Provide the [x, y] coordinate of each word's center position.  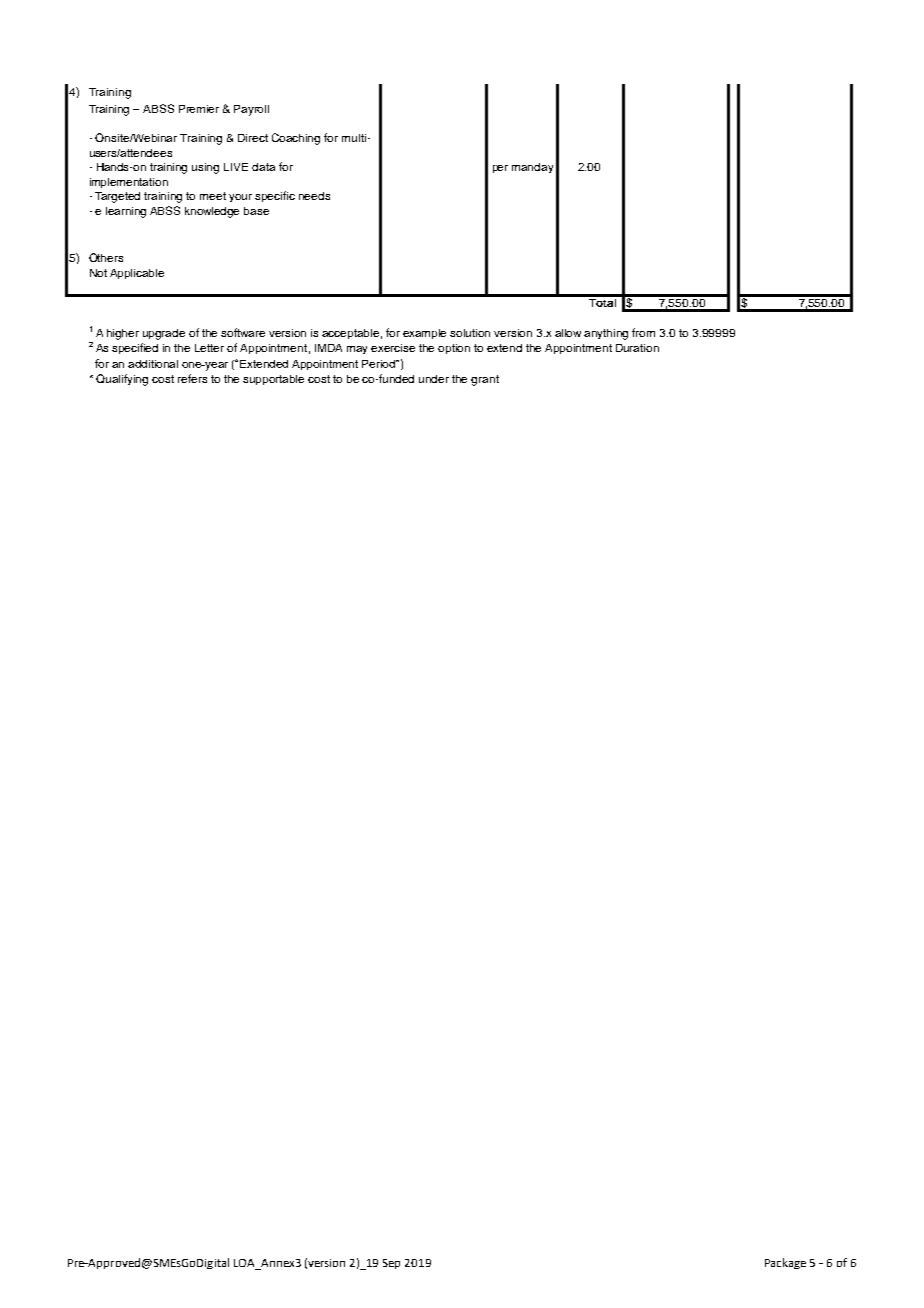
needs [314, 196]
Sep [391, 1264]
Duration [637, 348]
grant [485, 380]
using [205, 168]
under [434, 379]
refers [192, 378]
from [643, 332]
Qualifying [122, 380]
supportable [273, 380]
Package [785, 1263]
